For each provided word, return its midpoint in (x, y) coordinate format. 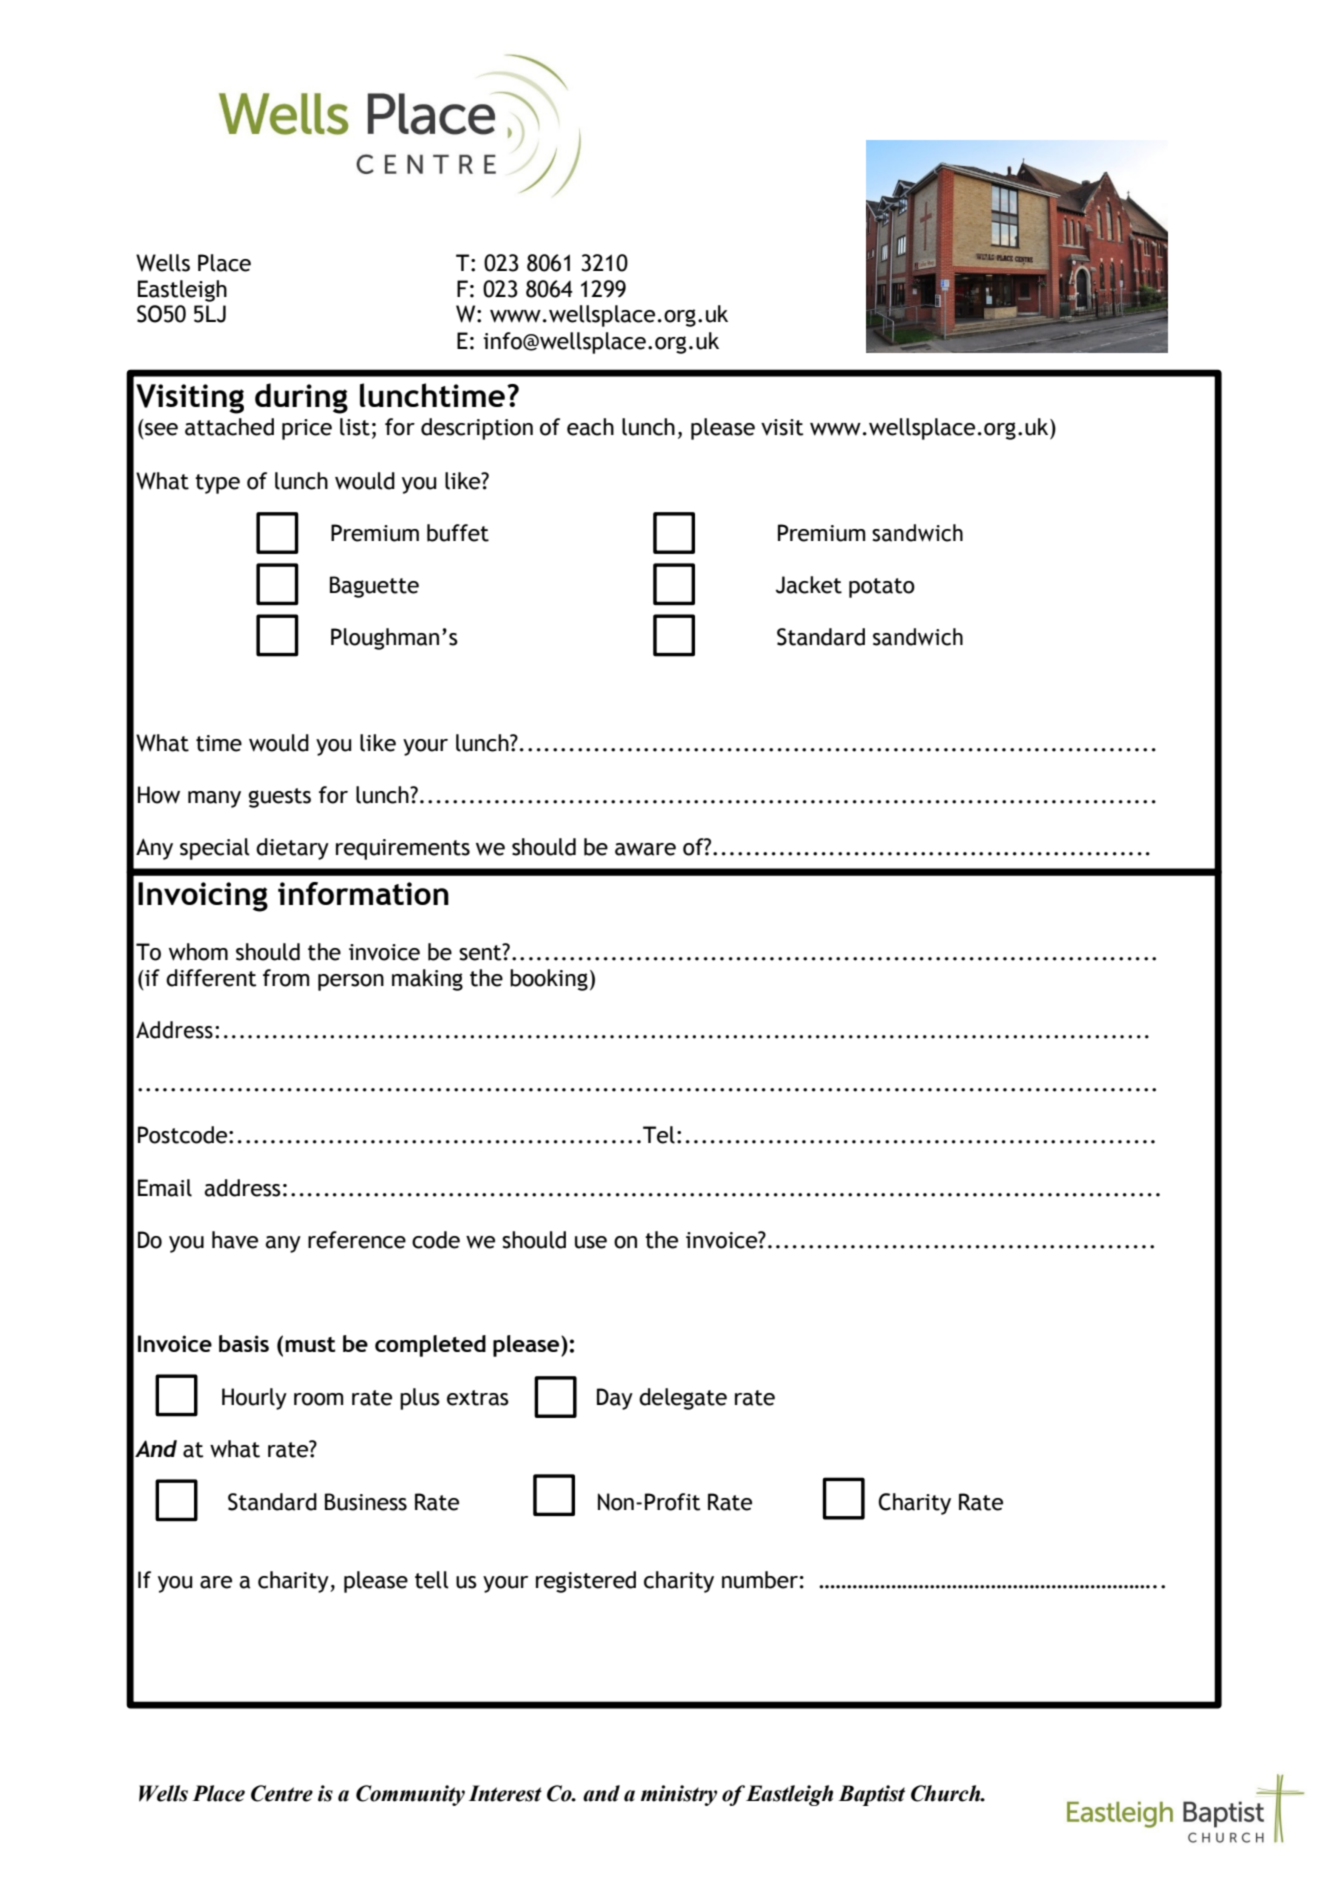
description (477, 429)
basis (244, 1343)
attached (229, 427)
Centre (282, 1793)
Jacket (809, 585)
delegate (683, 1399)
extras (478, 1398)
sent (481, 952)
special (215, 849)
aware (645, 849)
